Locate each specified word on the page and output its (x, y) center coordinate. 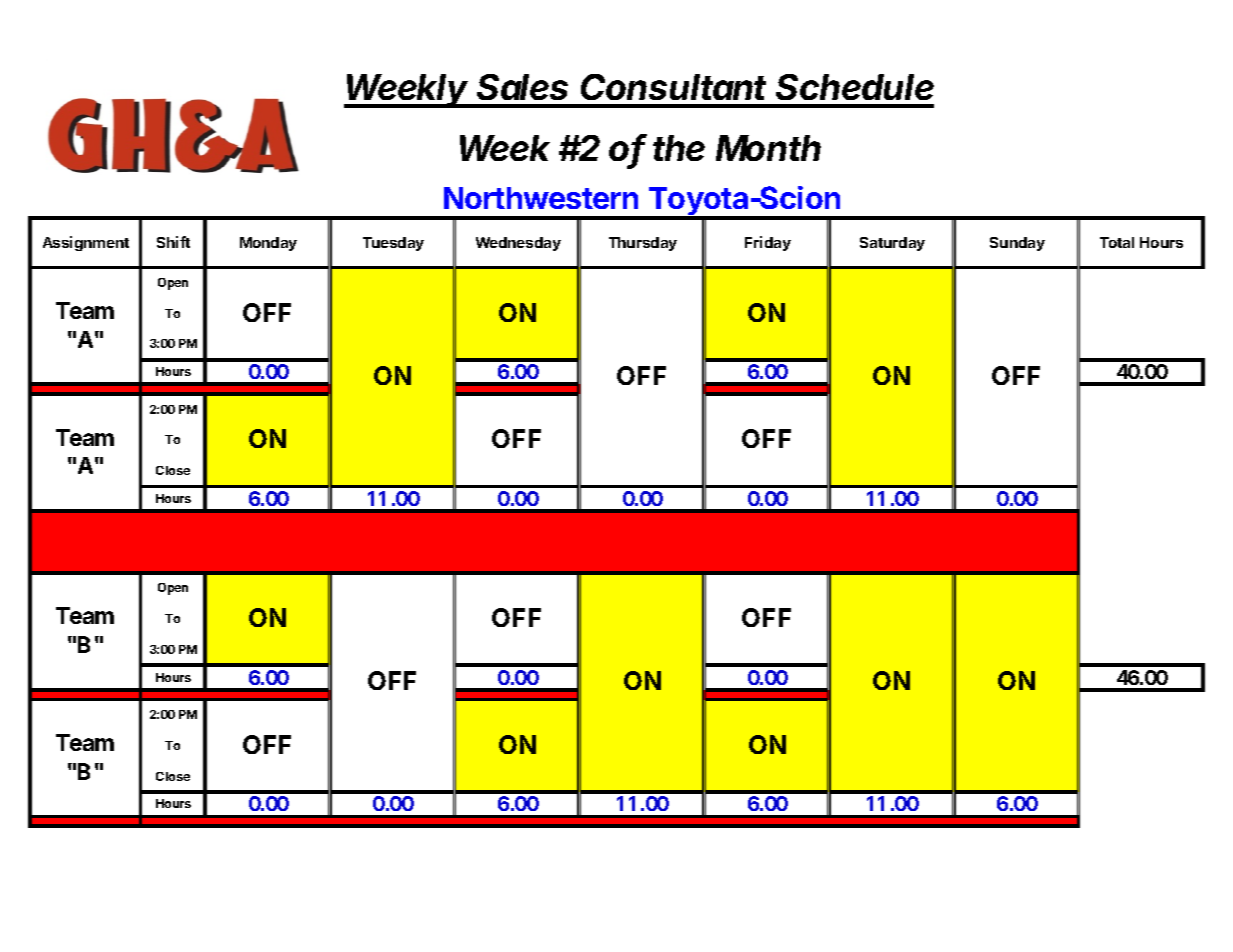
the (679, 148)
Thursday (643, 244)
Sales (522, 87)
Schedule (855, 87)
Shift (173, 242)
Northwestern (541, 198)
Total (1117, 242)
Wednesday (518, 244)
